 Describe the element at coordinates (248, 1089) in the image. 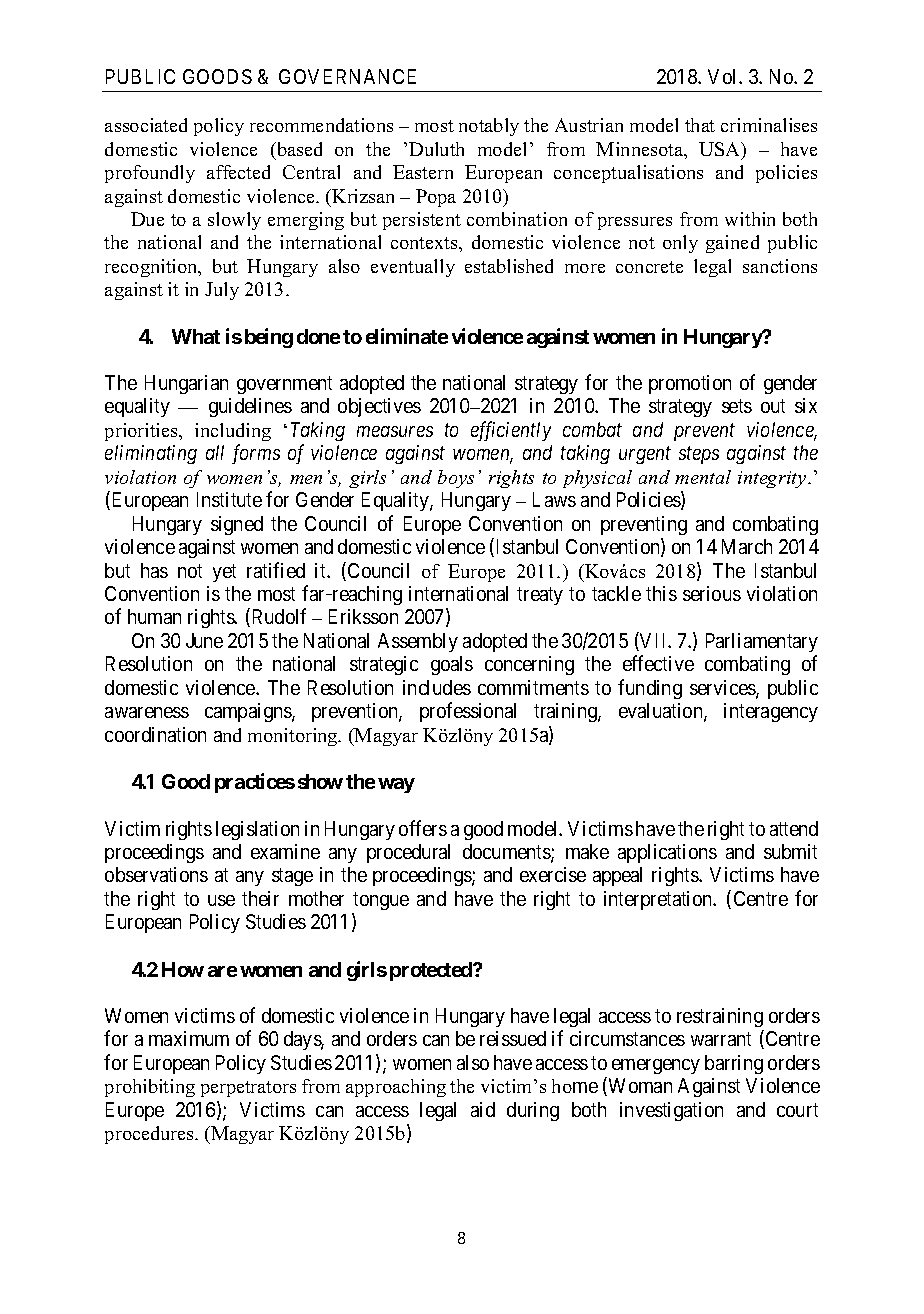

I see `perpetrators` at that location.
